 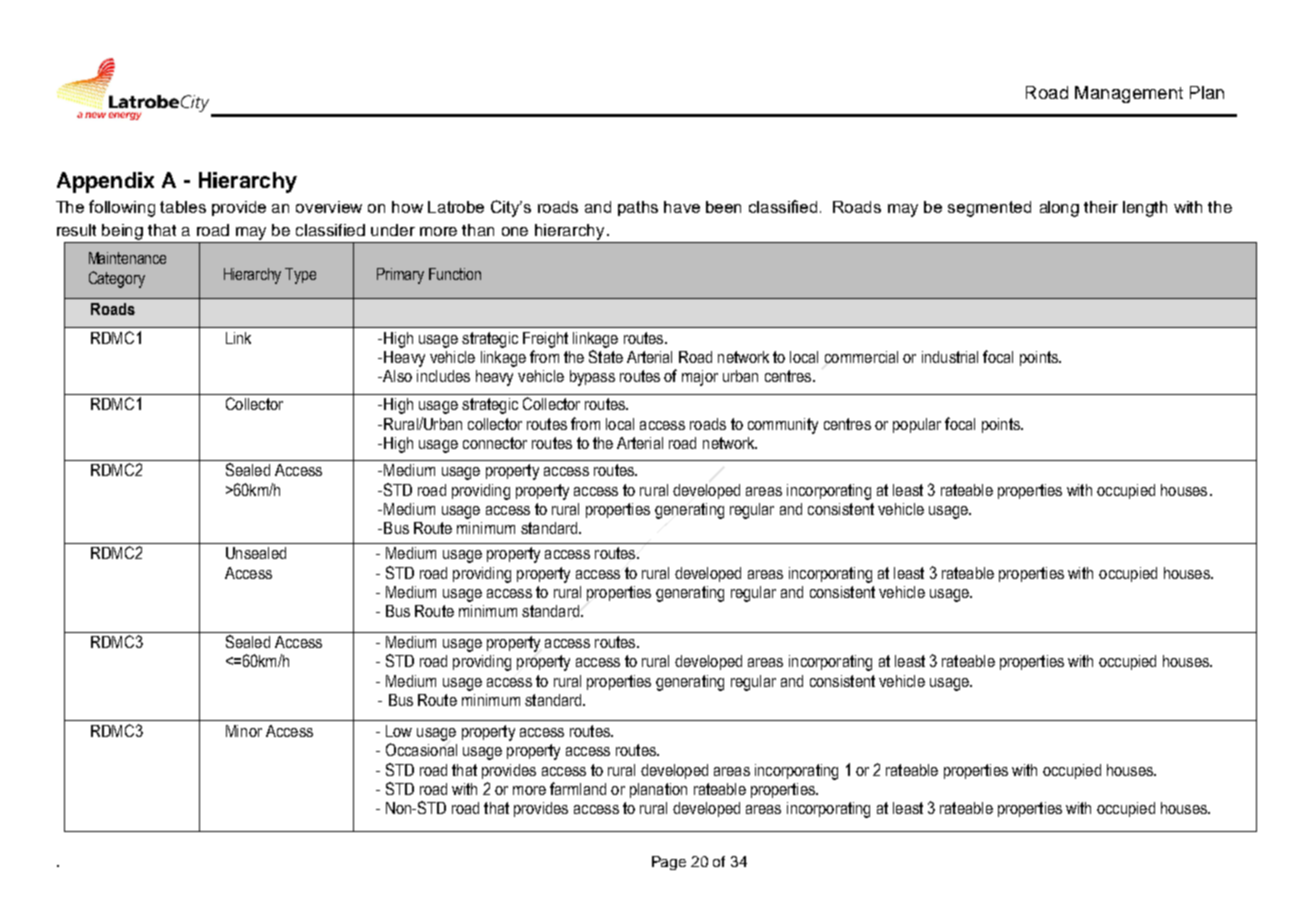 What do you see at coordinates (396, 376) in the image?
I see `Also` at bounding box center [396, 376].
